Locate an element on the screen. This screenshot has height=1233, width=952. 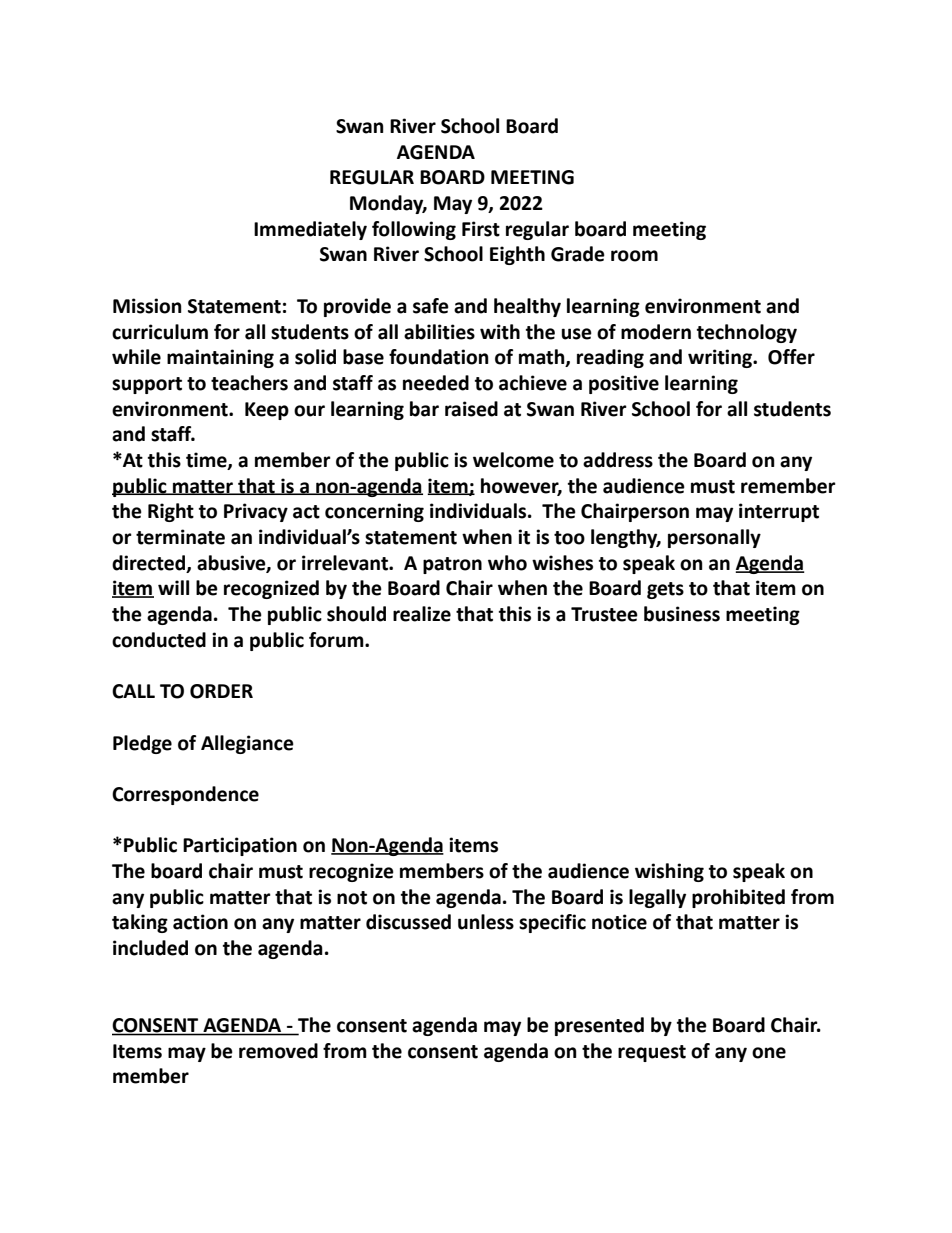
removed is located at coordinates (278, 1051).
